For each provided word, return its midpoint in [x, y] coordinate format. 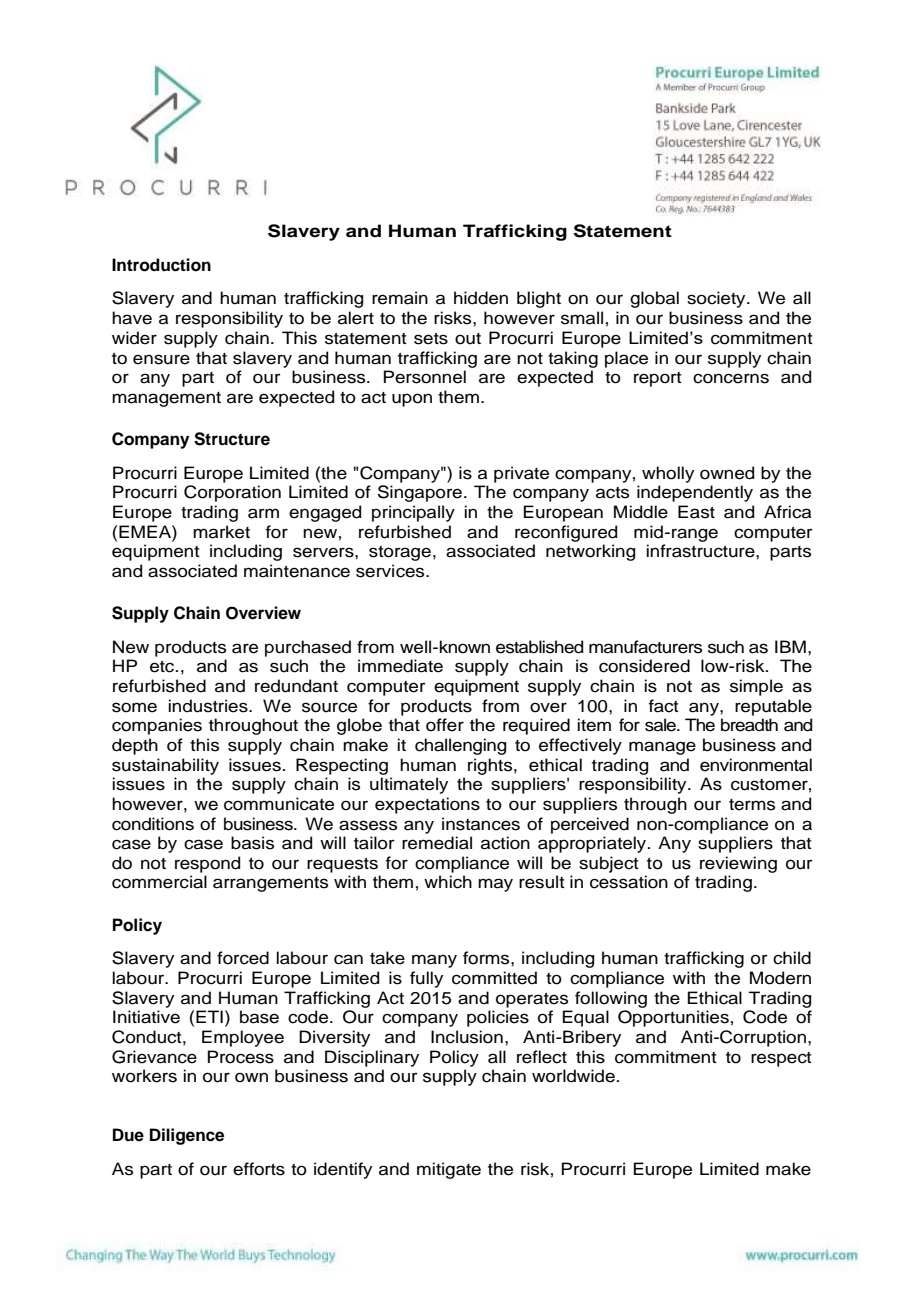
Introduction [161, 265]
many [434, 961]
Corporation [232, 493]
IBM [790, 646]
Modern [780, 978]
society [717, 299]
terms [752, 805]
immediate [400, 666]
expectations [427, 805]
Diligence [187, 1136]
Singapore [420, 493]
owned [727, 473]
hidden [481, 298]
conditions [153, 824]
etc [163, 667]
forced [243, 958]
